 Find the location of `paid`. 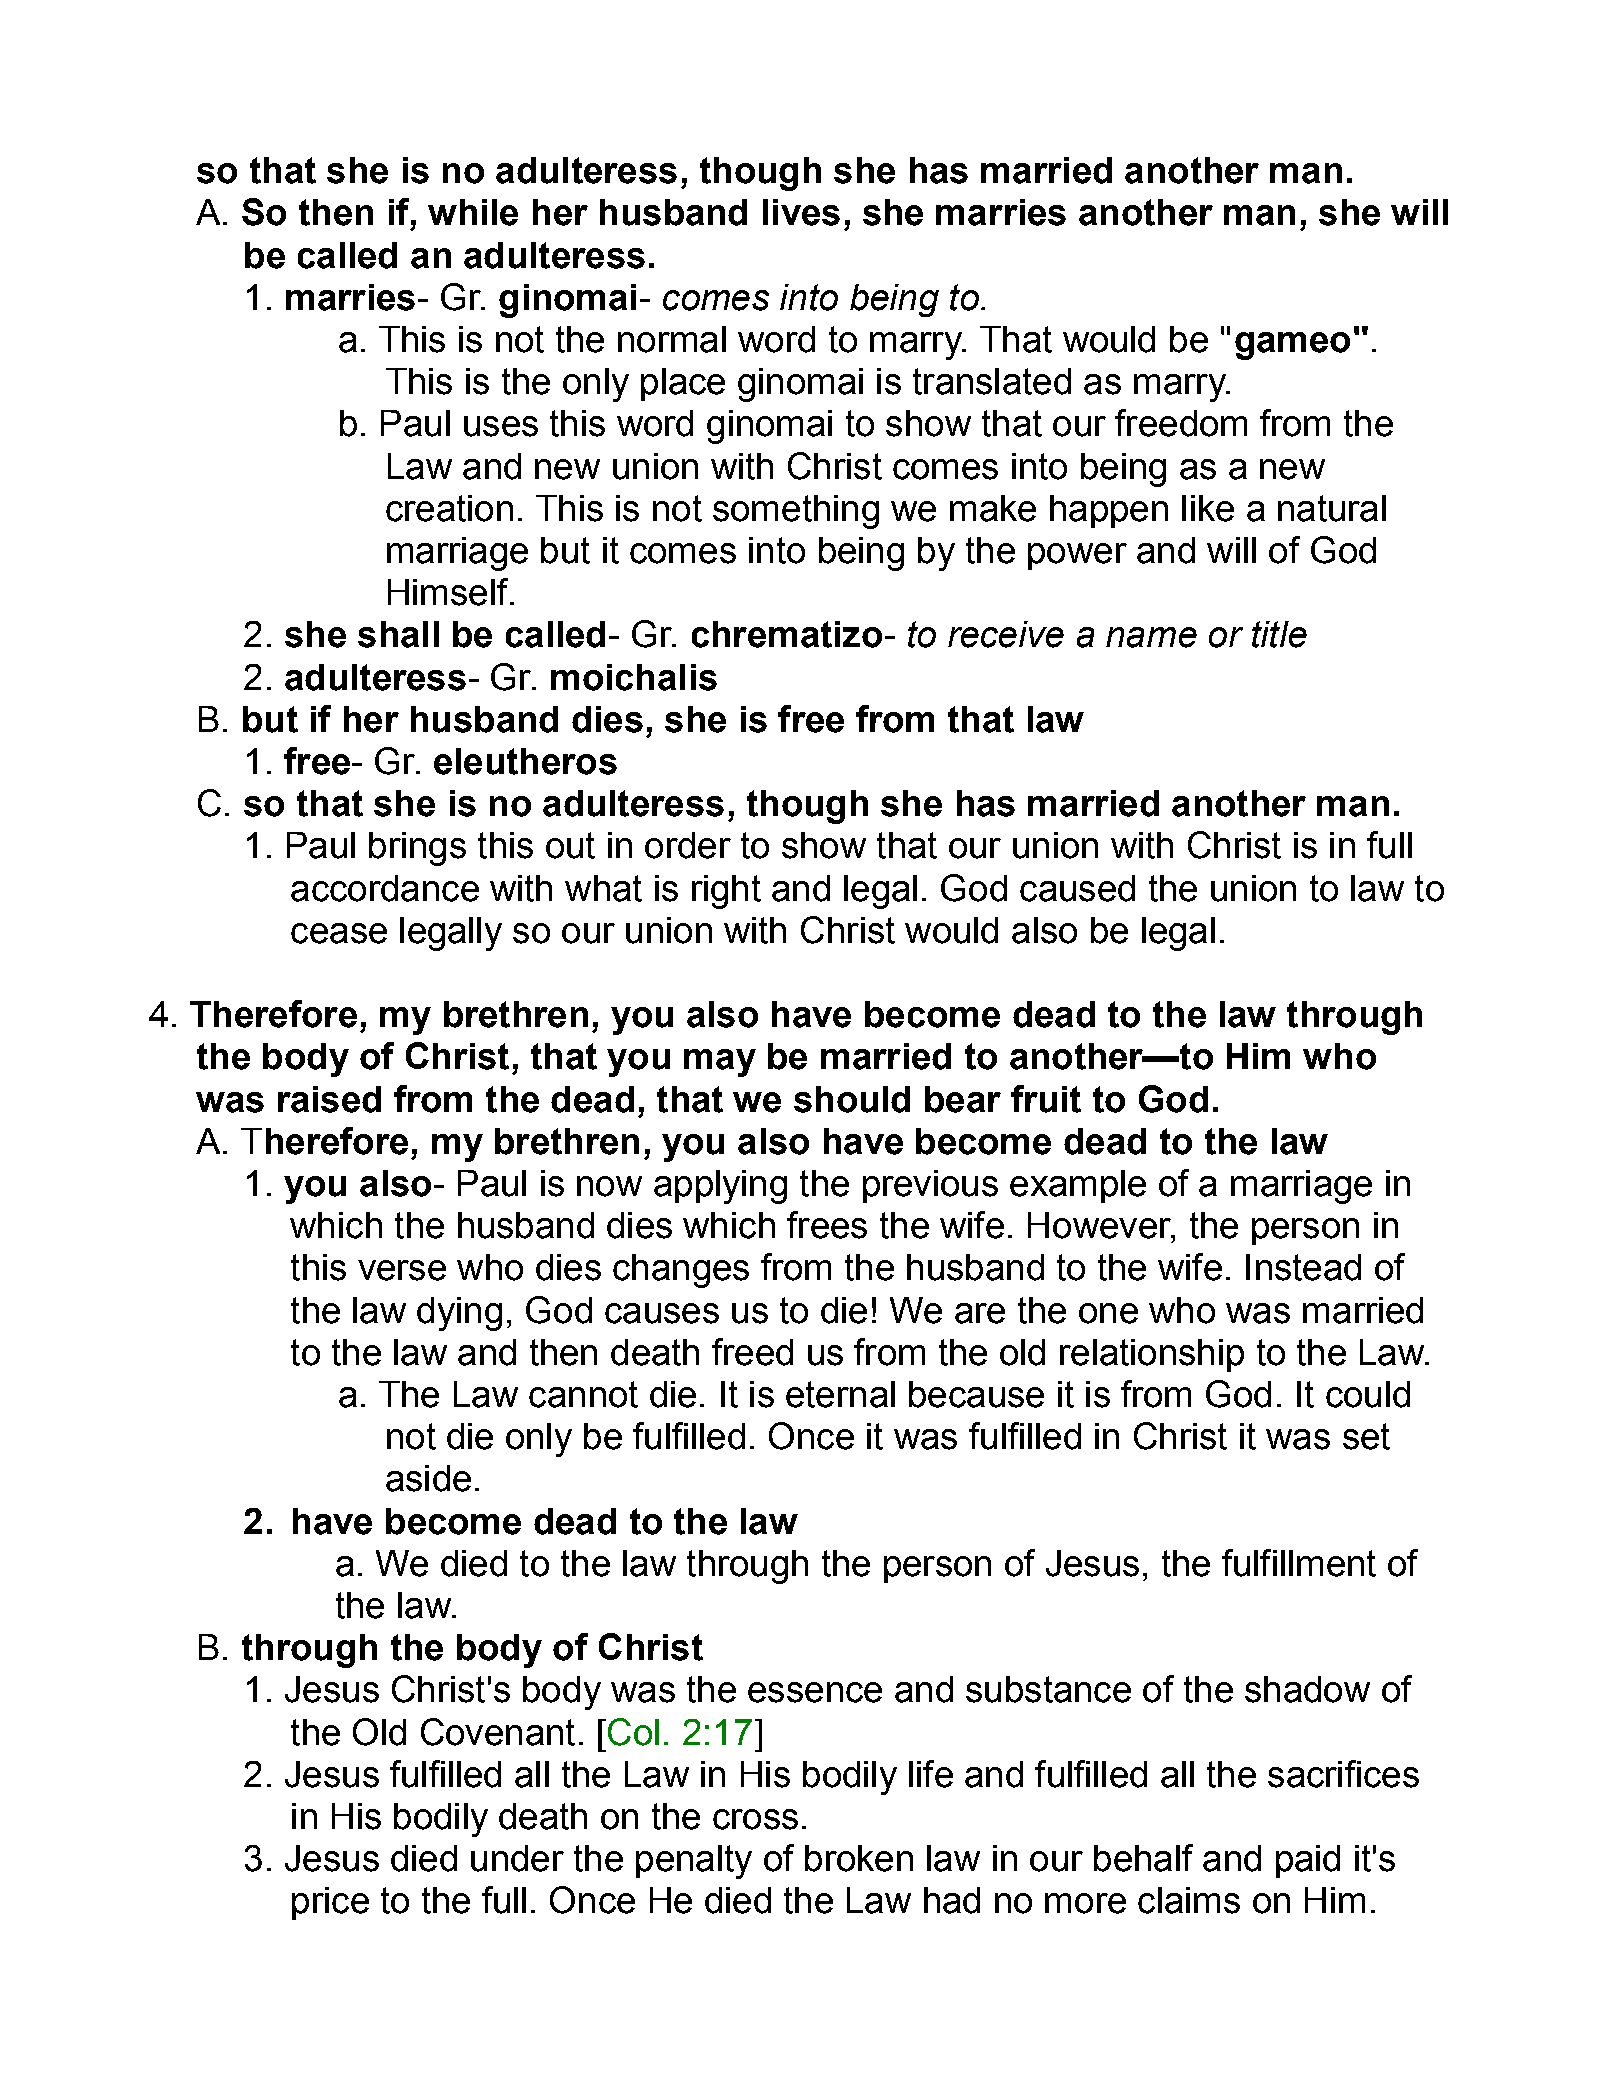

paid is located at coordinates (1308, 1861).
